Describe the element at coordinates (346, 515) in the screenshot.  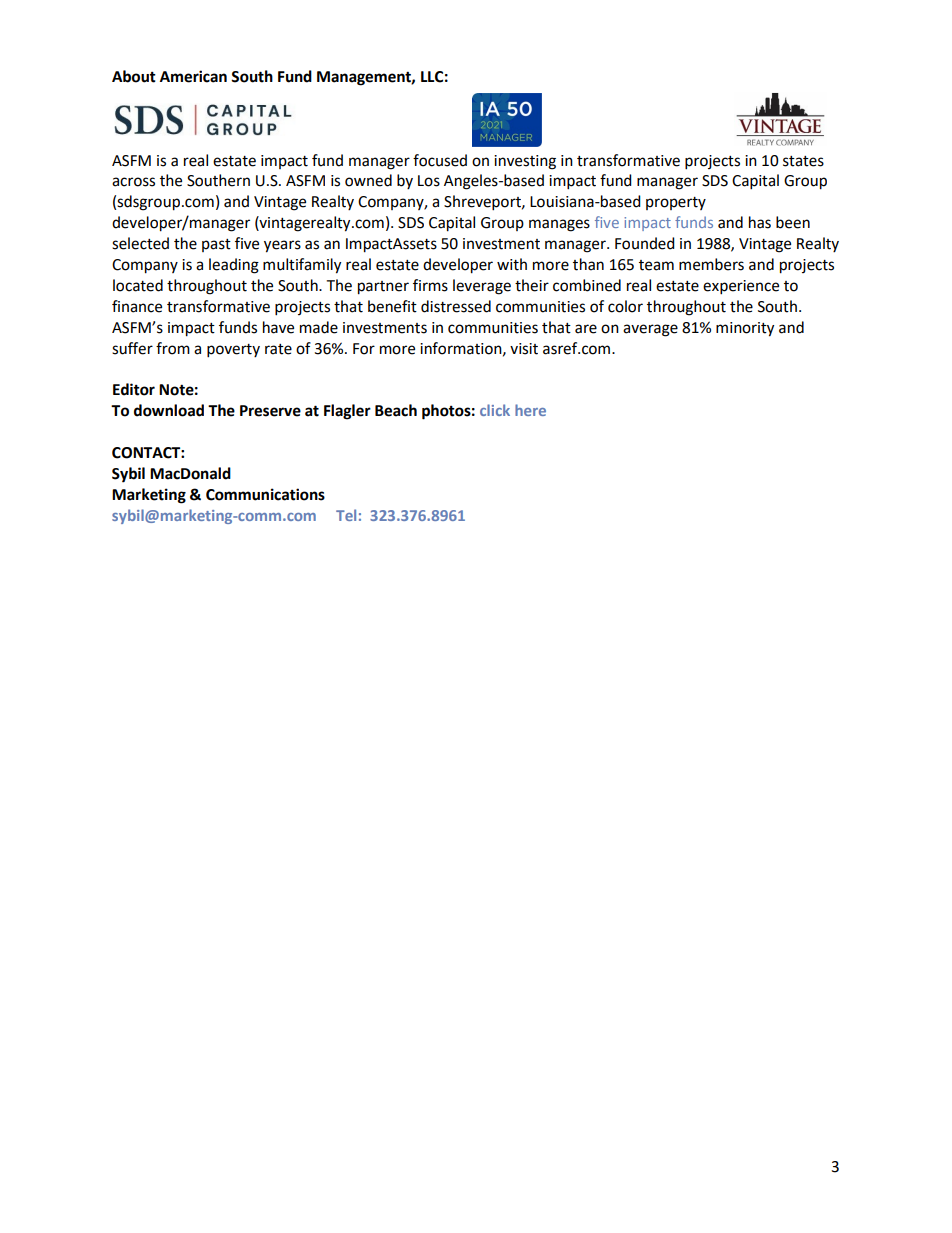
I see `Tel` at that location.
